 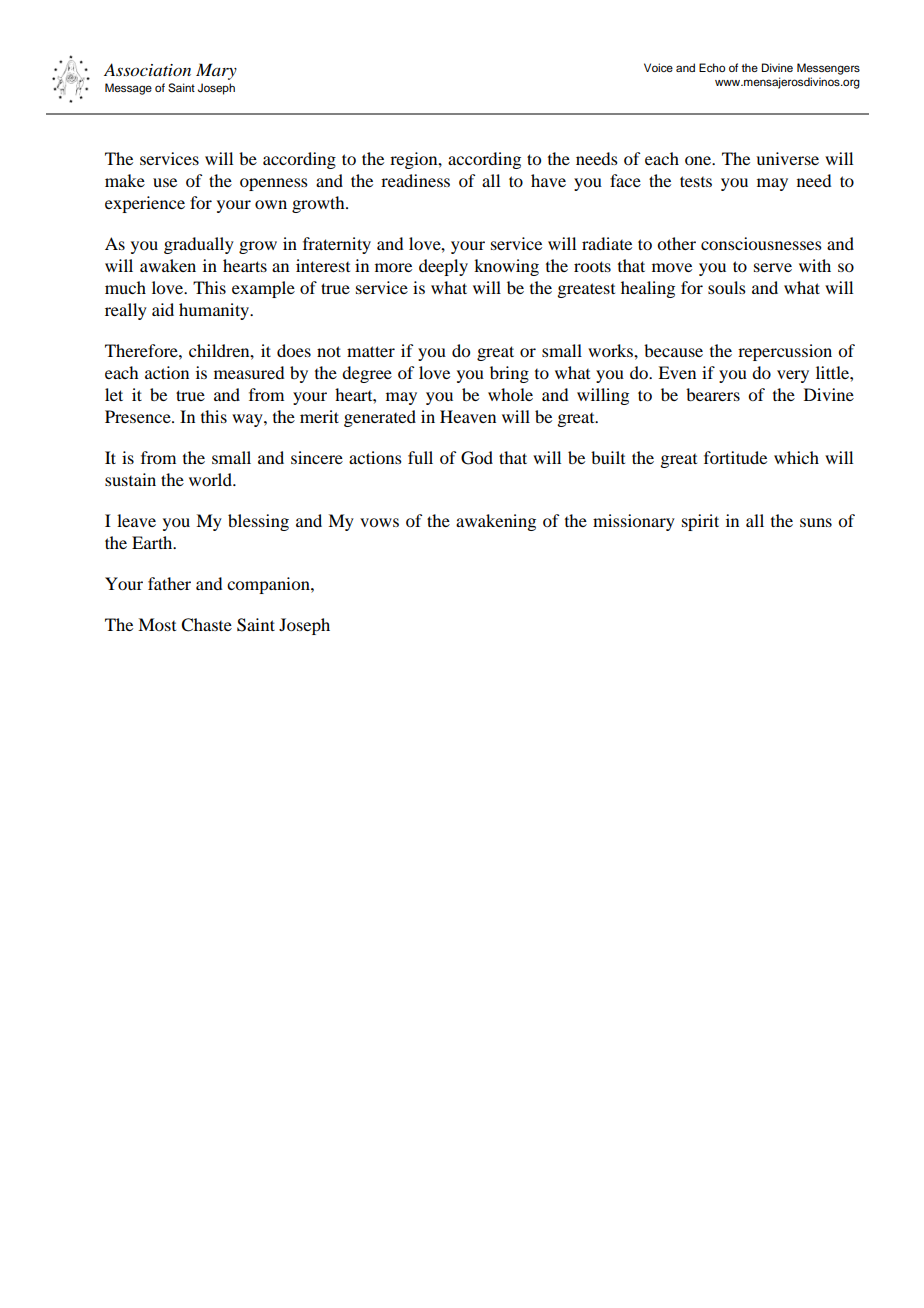 I want to click on Voice, so click(x=658, y=67).
